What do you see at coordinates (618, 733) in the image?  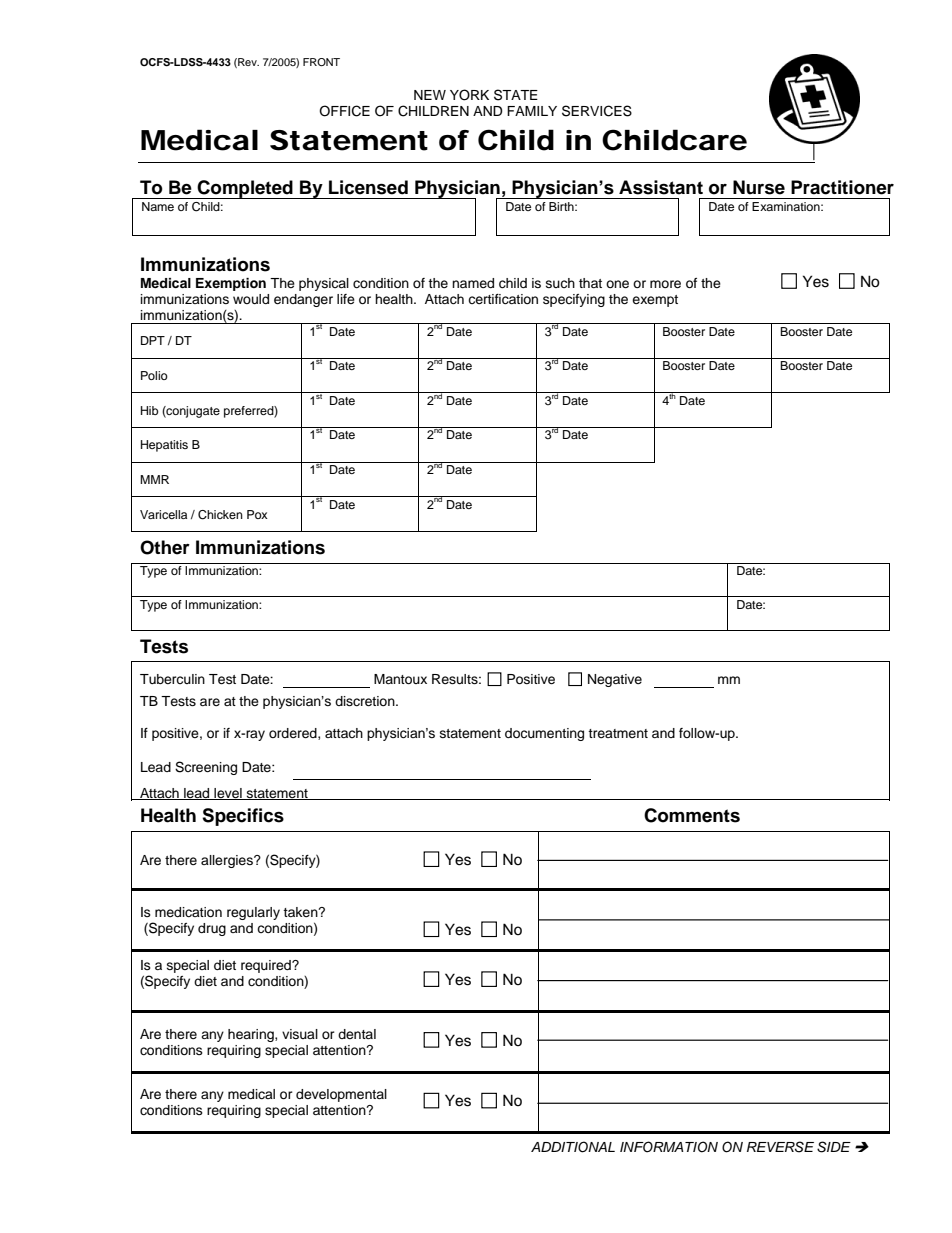 I see `treatment` at bounding box center [618, 733].
